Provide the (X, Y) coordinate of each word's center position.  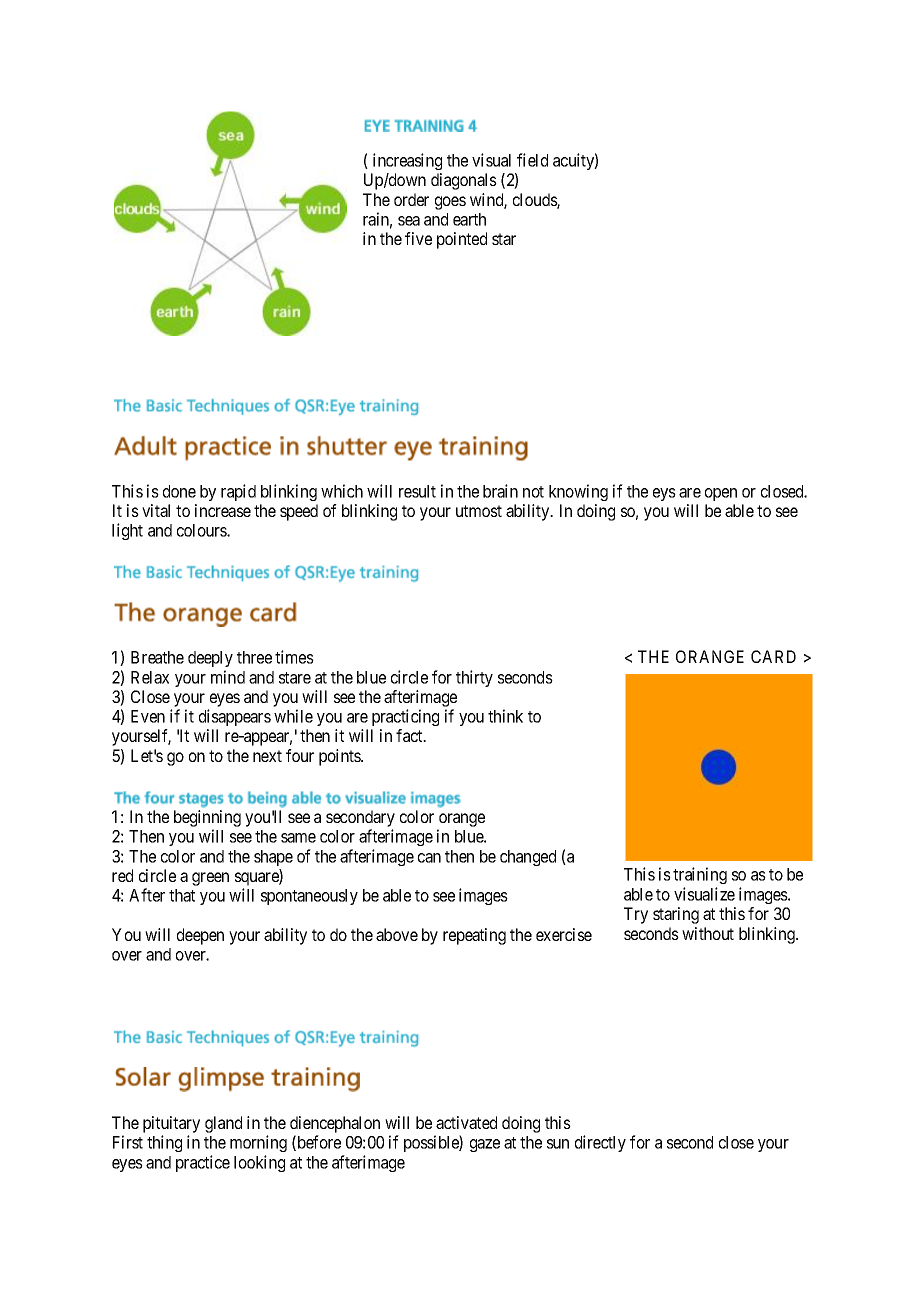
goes (450, 203)
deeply (210, 659)
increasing (407, 161)
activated (466, 1122)
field (532, 160)
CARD (773, 656)
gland (223, 1124)
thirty (474, 678)
